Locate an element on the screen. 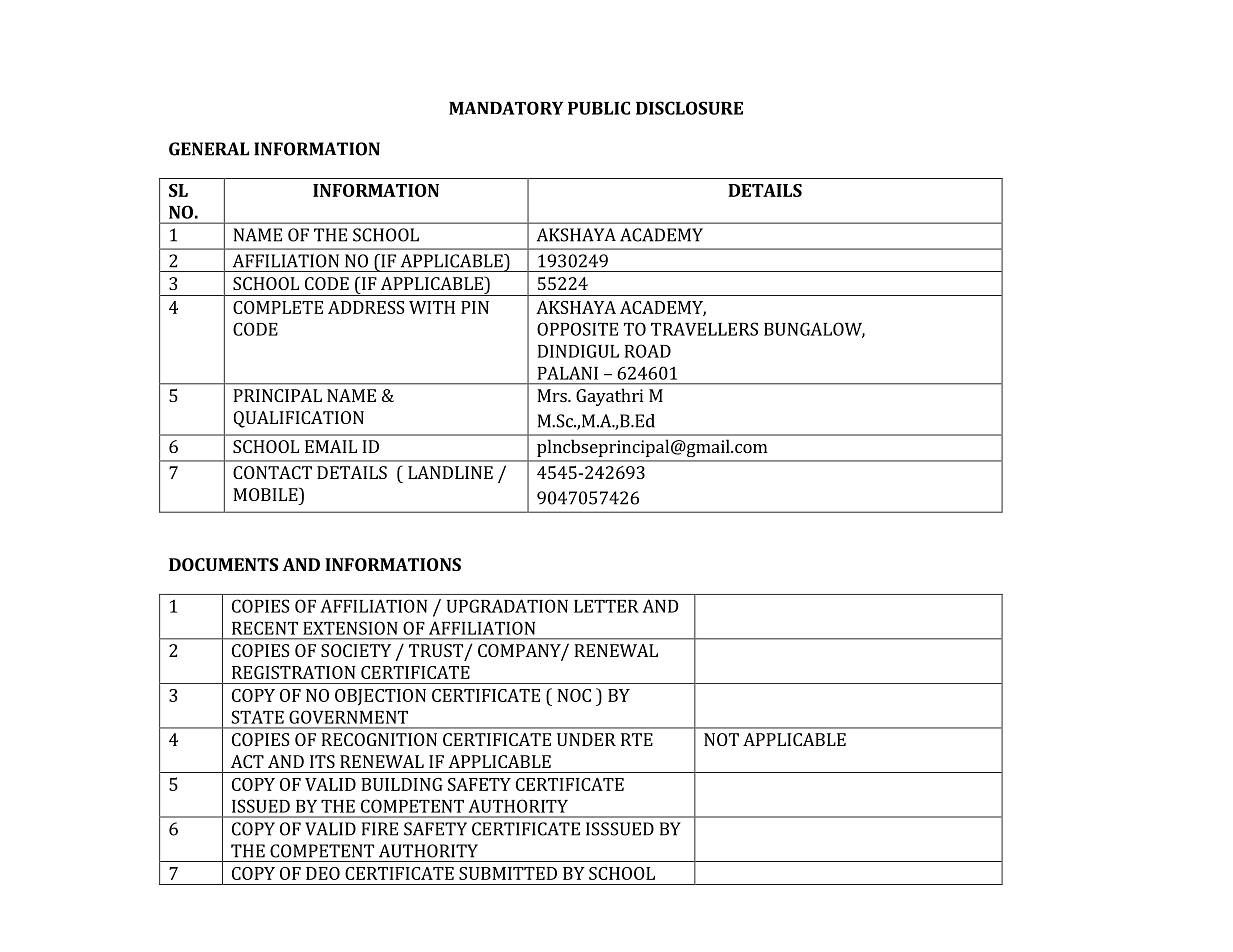 This screenshot has height=952, width=1233. ISSUED is located at coordinates (261, 806).
